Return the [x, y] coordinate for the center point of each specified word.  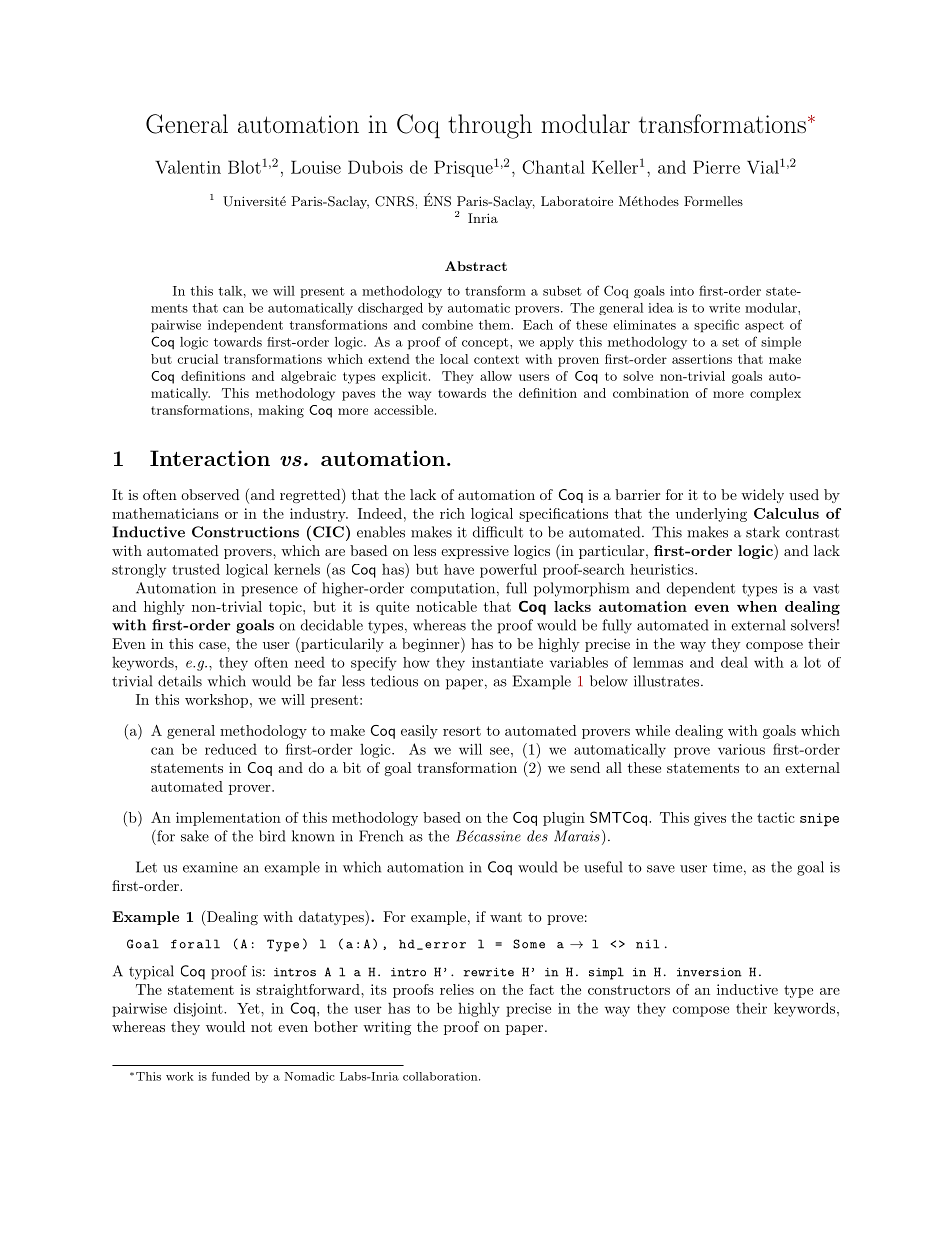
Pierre [716, 167]
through [490, 126]
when [757, 606]
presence [269, 591]
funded [231, 1076]
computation [453, 590]
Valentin [188, 167]
